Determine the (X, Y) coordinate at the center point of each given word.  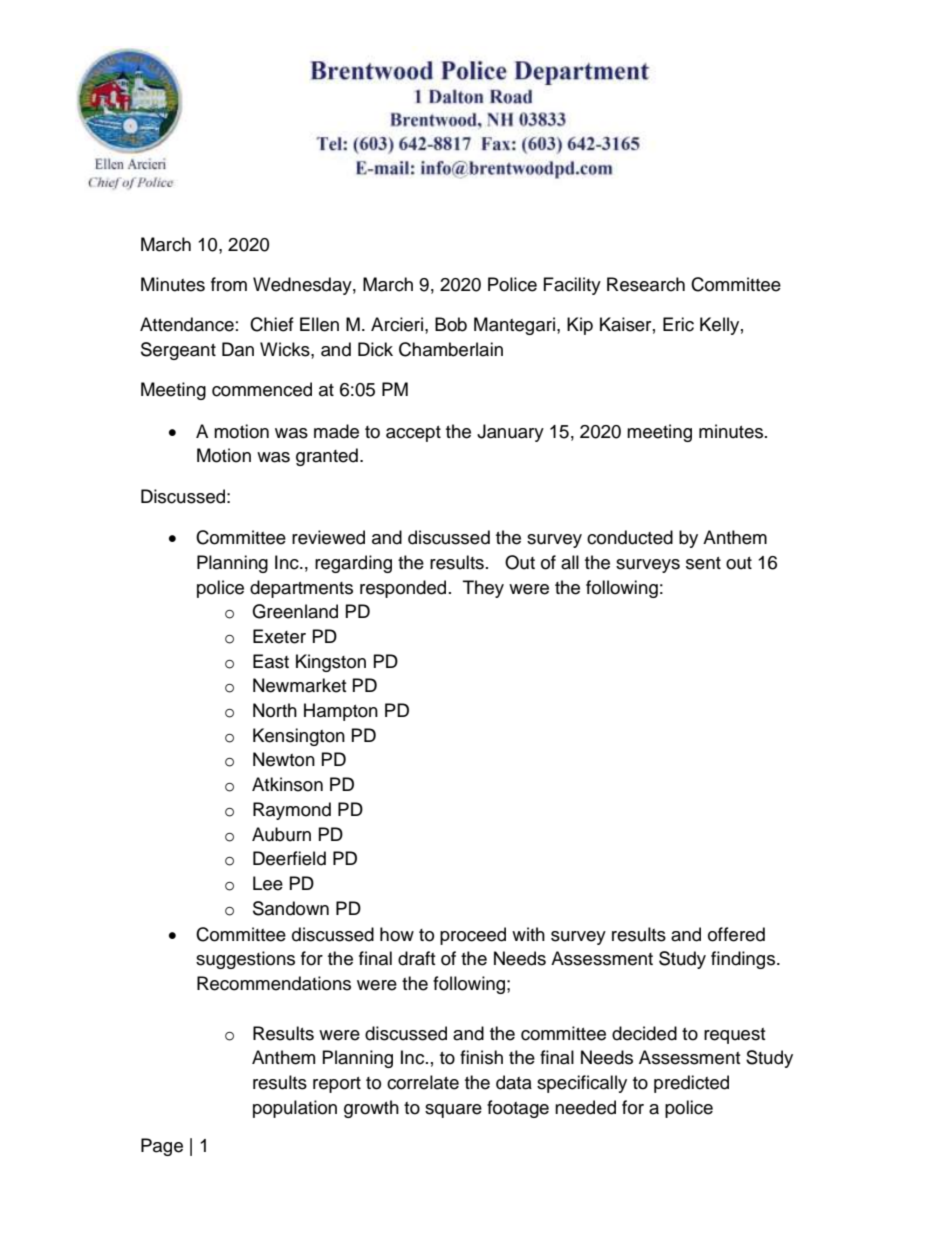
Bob (451, 324)
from (229, 284)
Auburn (281, 834)
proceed (473, 936)
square (453, 1111)
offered (736, 934)
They (483, 589)
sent (703, 563)
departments (301, 589)
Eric (678, 324)
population (295, 1109)
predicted (691, 1084)
